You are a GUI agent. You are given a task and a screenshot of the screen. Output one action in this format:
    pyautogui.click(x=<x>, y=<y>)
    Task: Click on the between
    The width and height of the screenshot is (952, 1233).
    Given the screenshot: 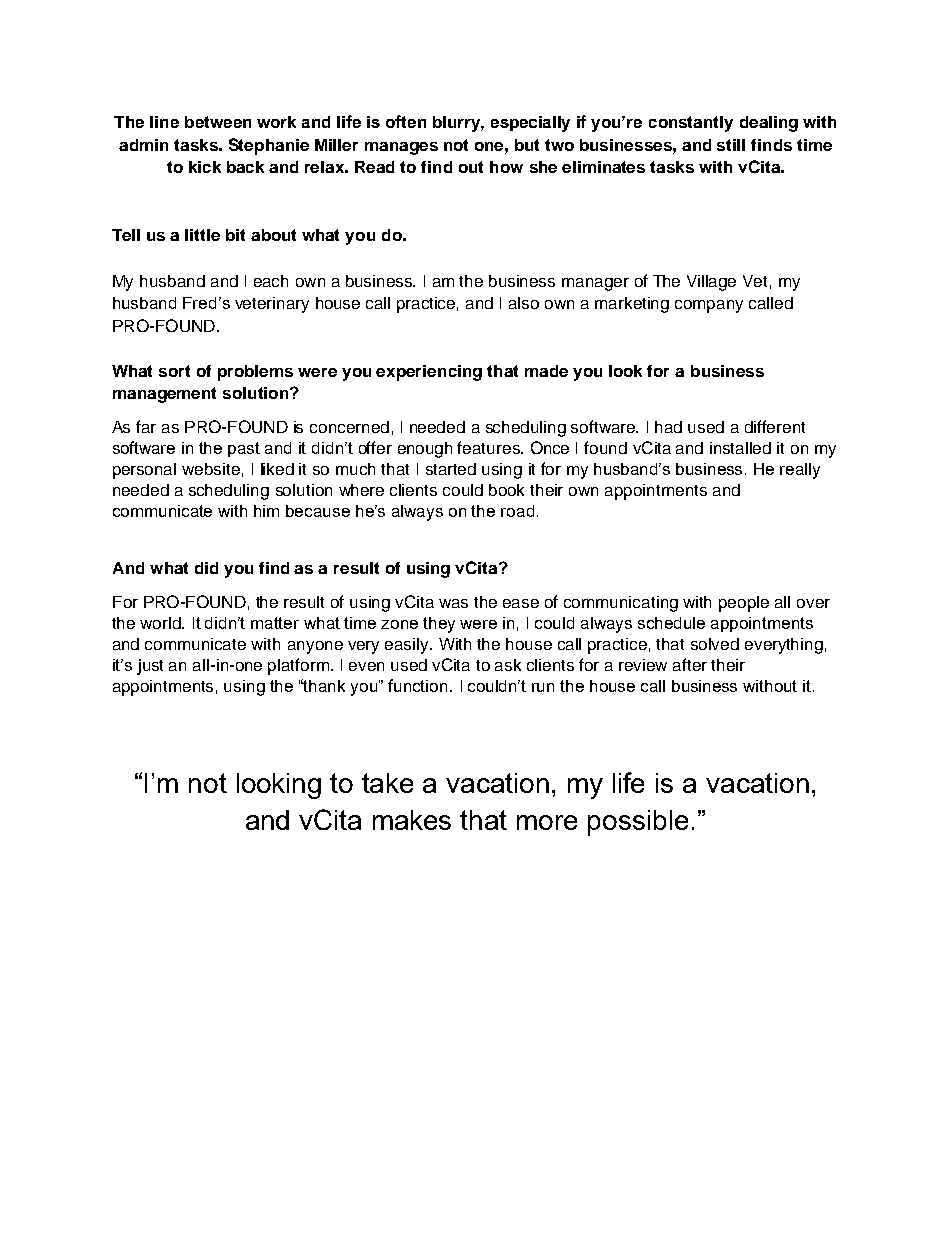 What is the action you would take?
    pyautogui.click(x=218, y=122)
